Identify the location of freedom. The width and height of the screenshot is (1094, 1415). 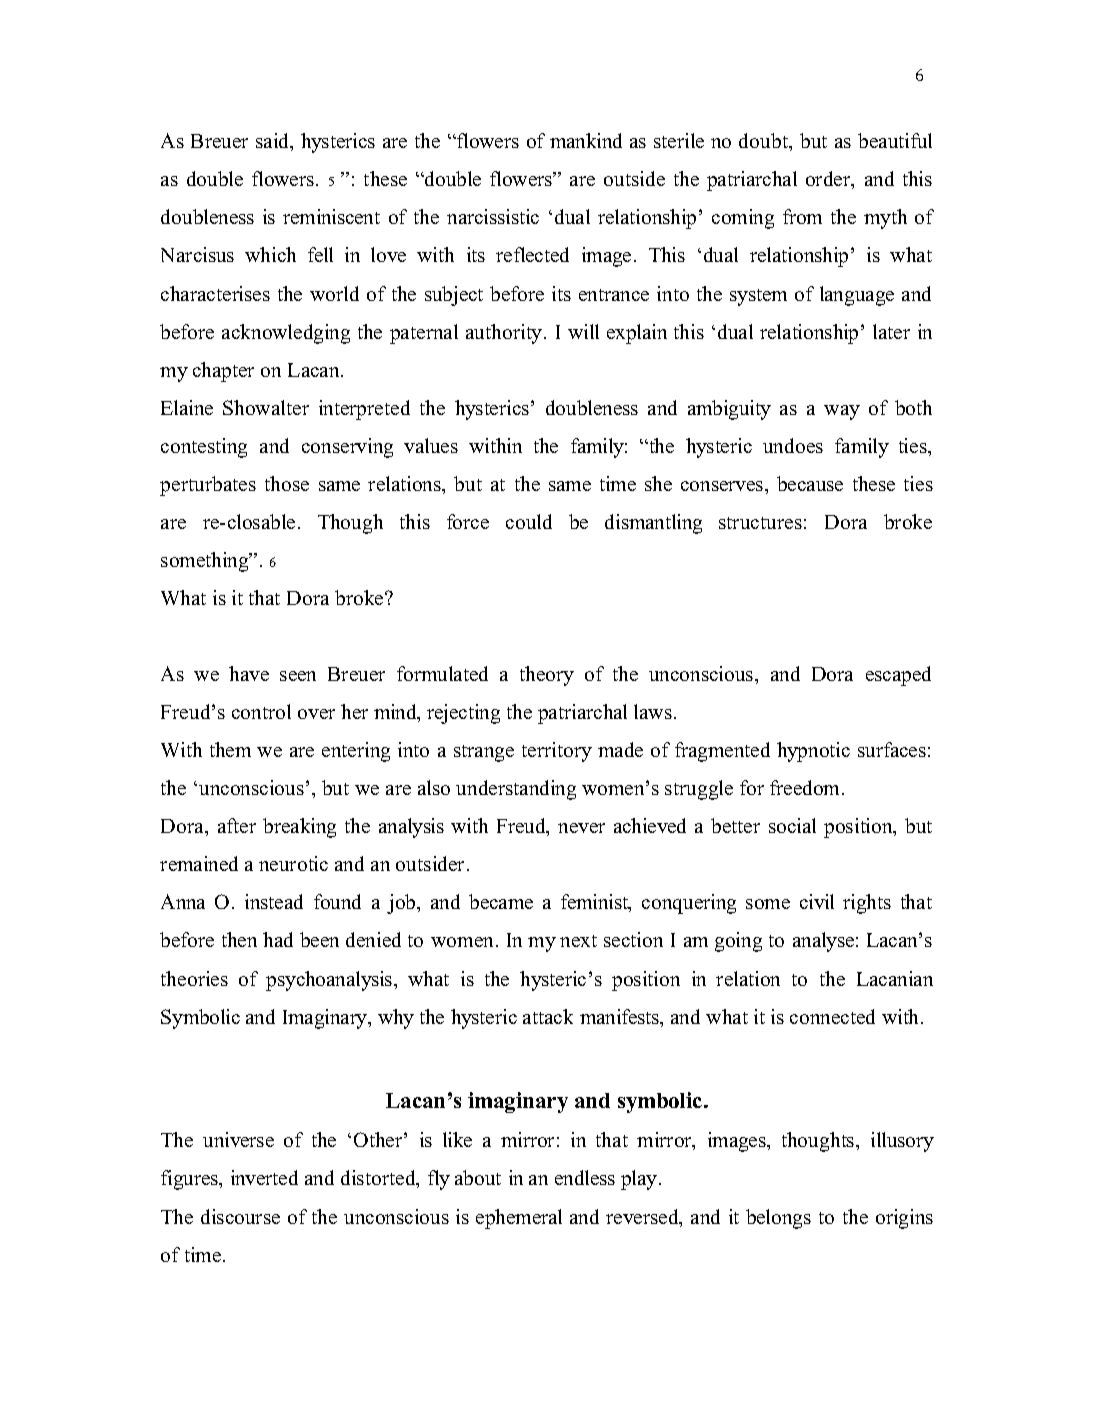
(806, 787).
